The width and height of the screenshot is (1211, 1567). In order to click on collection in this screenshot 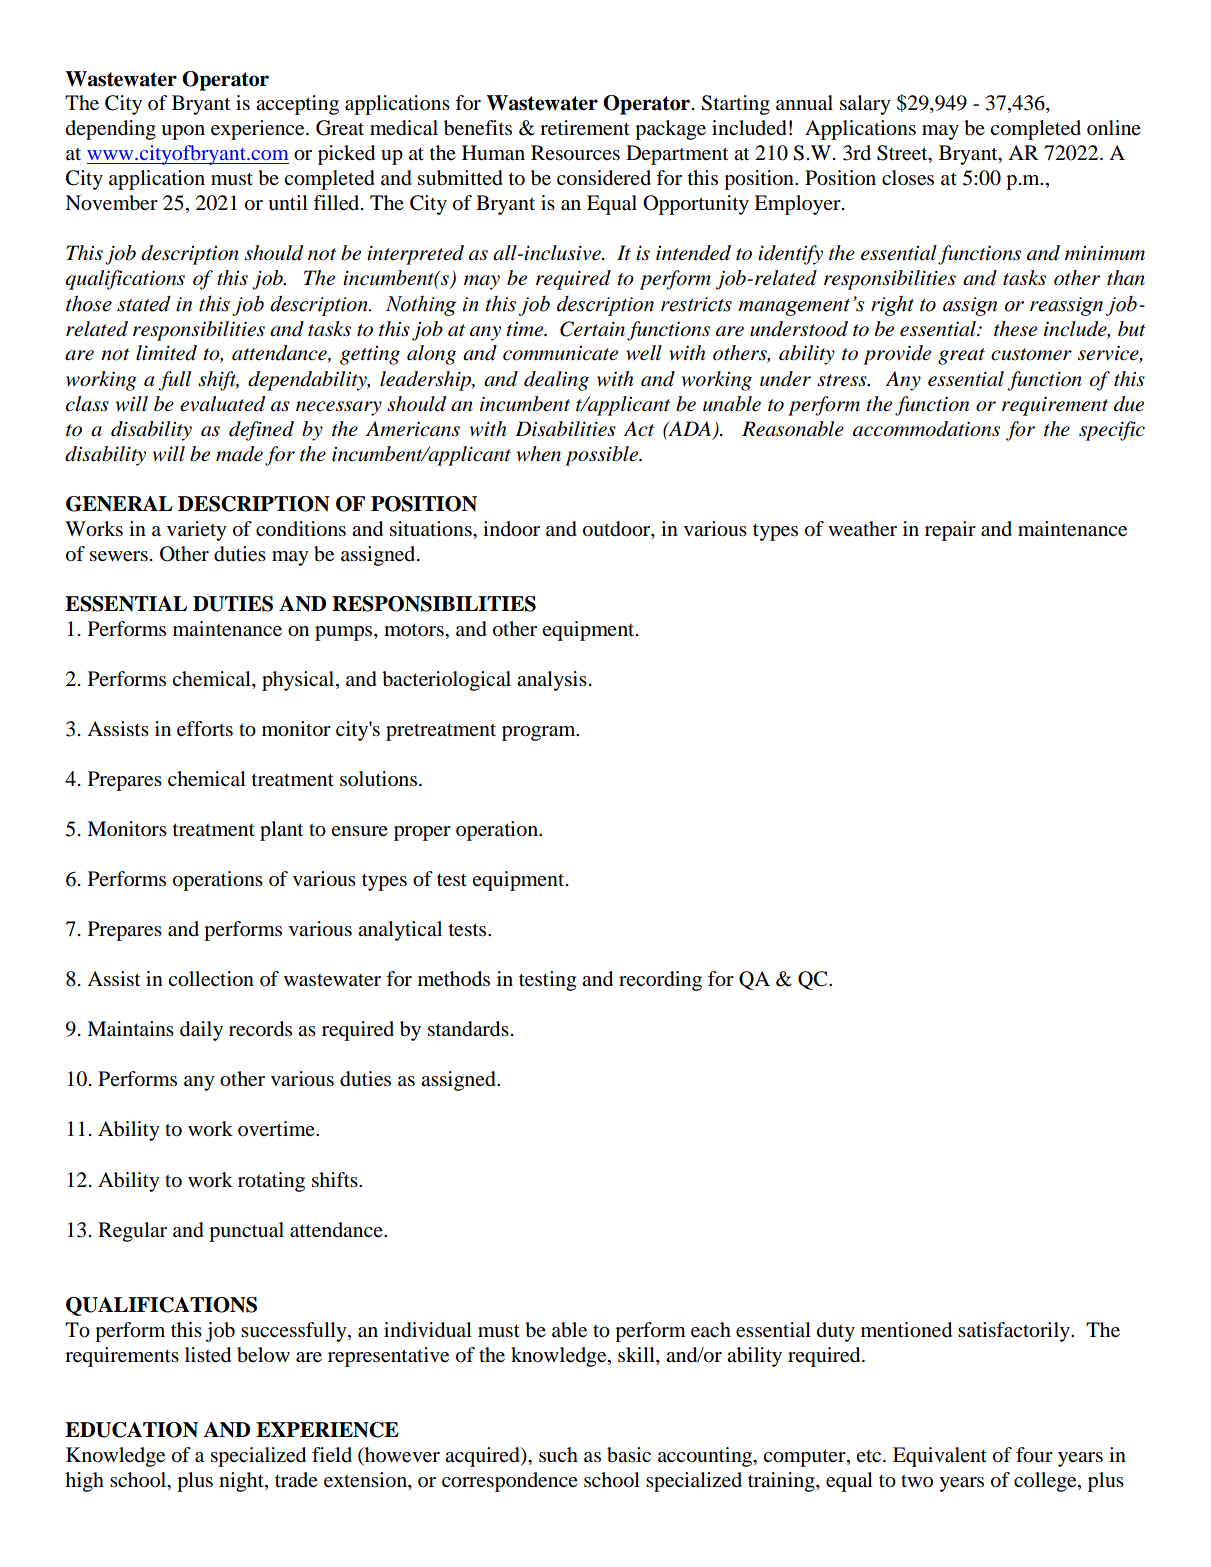, I will do `click(211, 979)`.
